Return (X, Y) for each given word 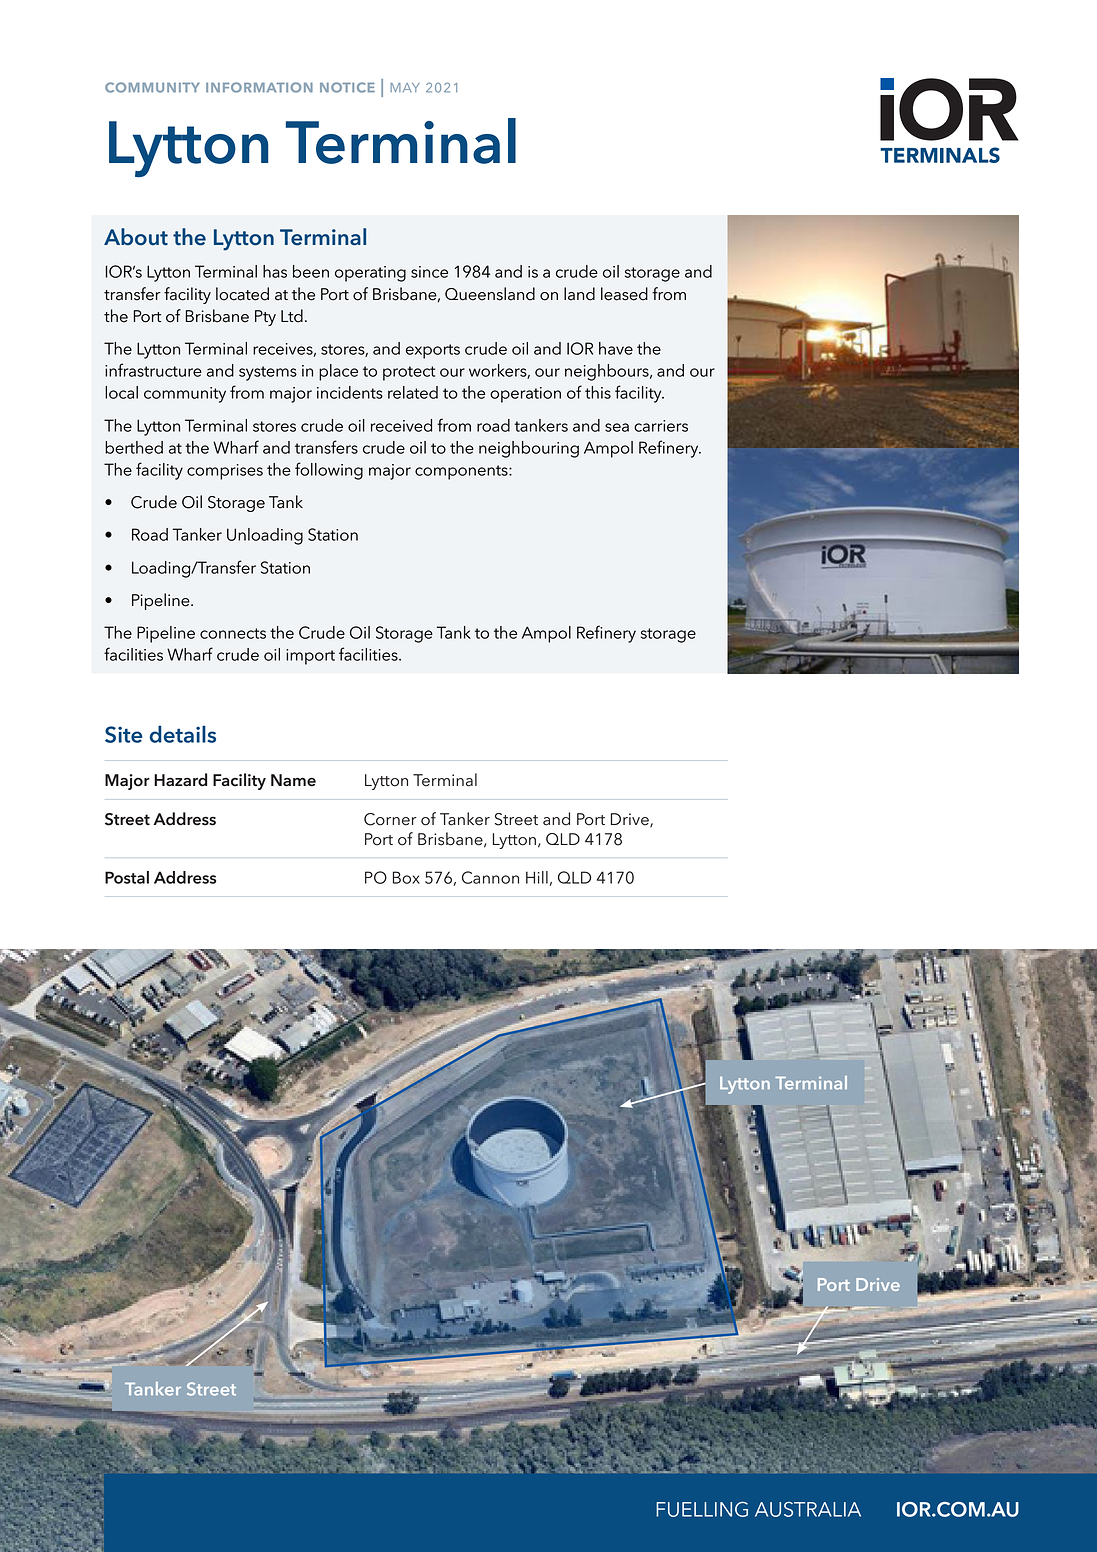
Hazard (180, 780)
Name (293, 780)
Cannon (490, 877)
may (405, 87)
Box (406, 877)
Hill (537, 877)
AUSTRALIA (808, 1509)
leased (624, 294)
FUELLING (702, 1509)
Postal (127, 877)
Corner (390, 819)
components (462, 472)
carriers (661, 426)
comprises (225, 472)
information (259, 87)
